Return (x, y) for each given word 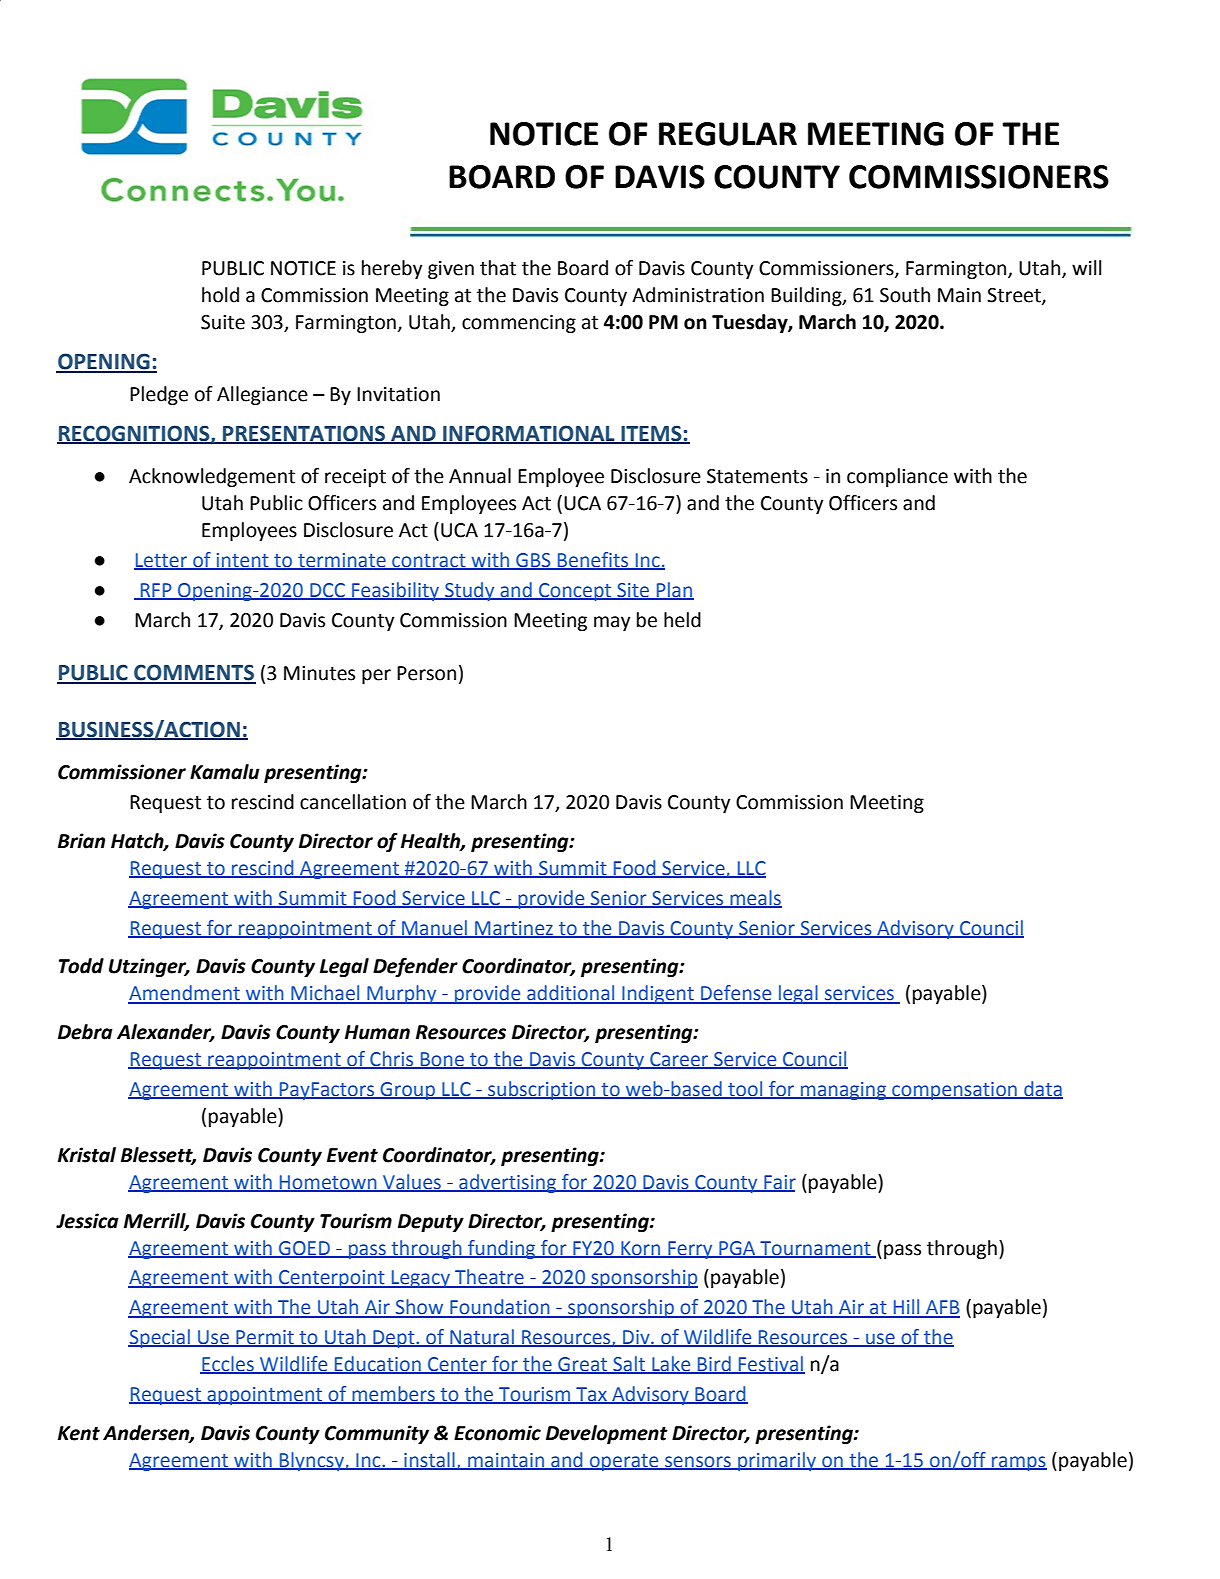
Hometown (328, 1183)
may (612, 623)
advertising (508, 1183)
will (1087, 267)
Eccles (228, 1365)
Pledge (159, 395)
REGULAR (728, 134)
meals (755, 898)
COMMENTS (194, 673)
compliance (897, 477)
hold (220, 295)
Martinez (514, 929)
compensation (954, 1091)
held (682, 620)
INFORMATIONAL (529, 434)
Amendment (185, 994)
